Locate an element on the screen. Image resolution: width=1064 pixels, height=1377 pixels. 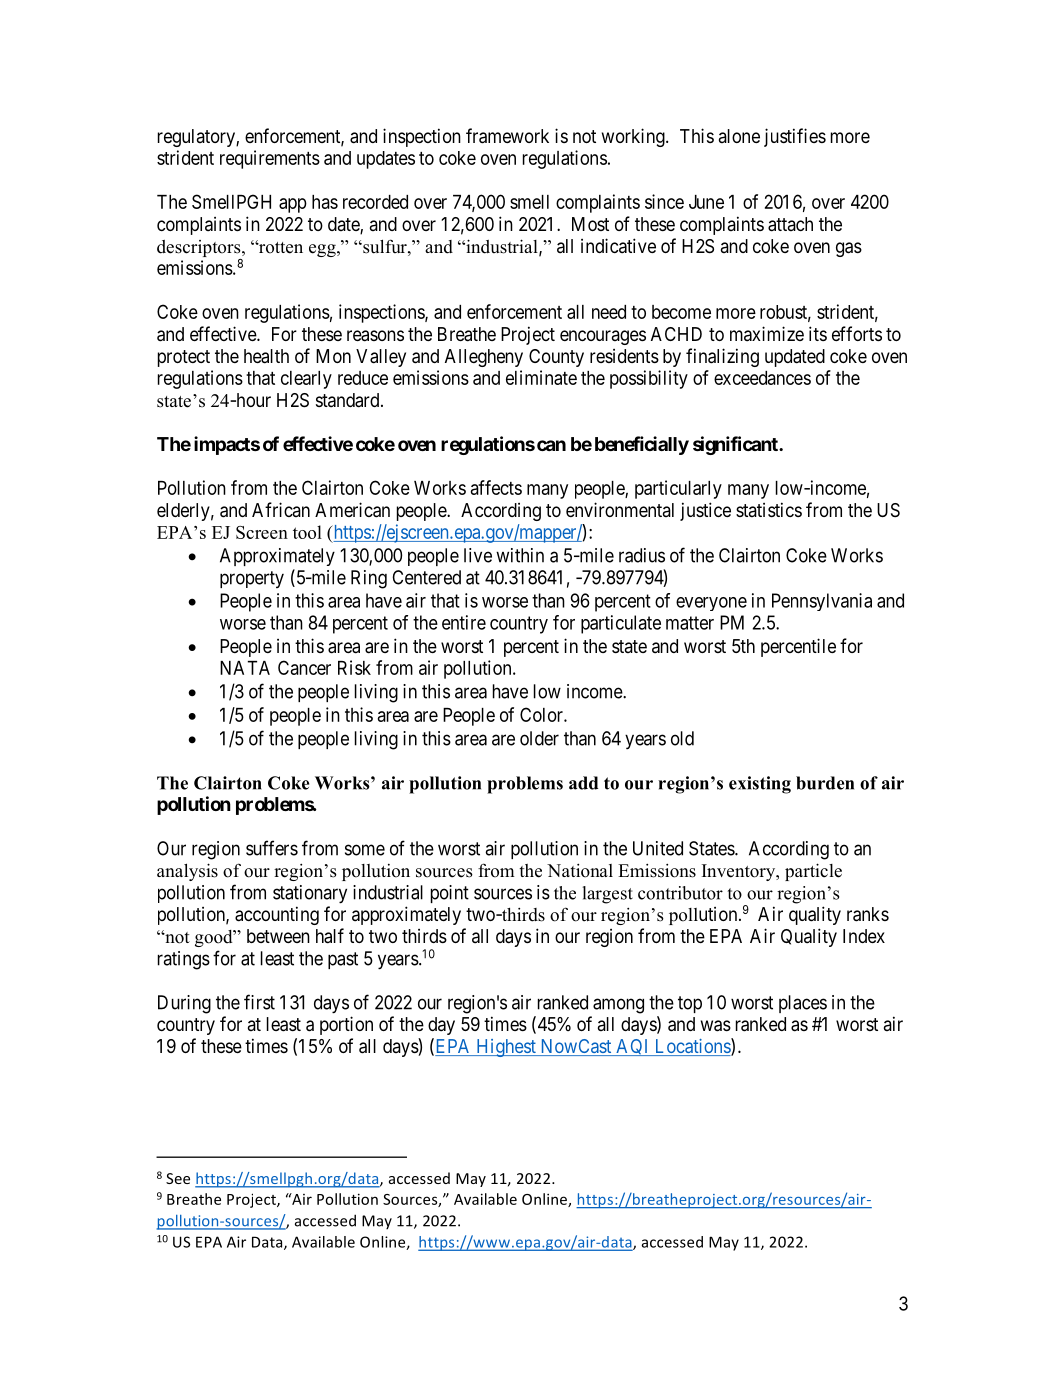
framework is located at coordinates (507, 136).
